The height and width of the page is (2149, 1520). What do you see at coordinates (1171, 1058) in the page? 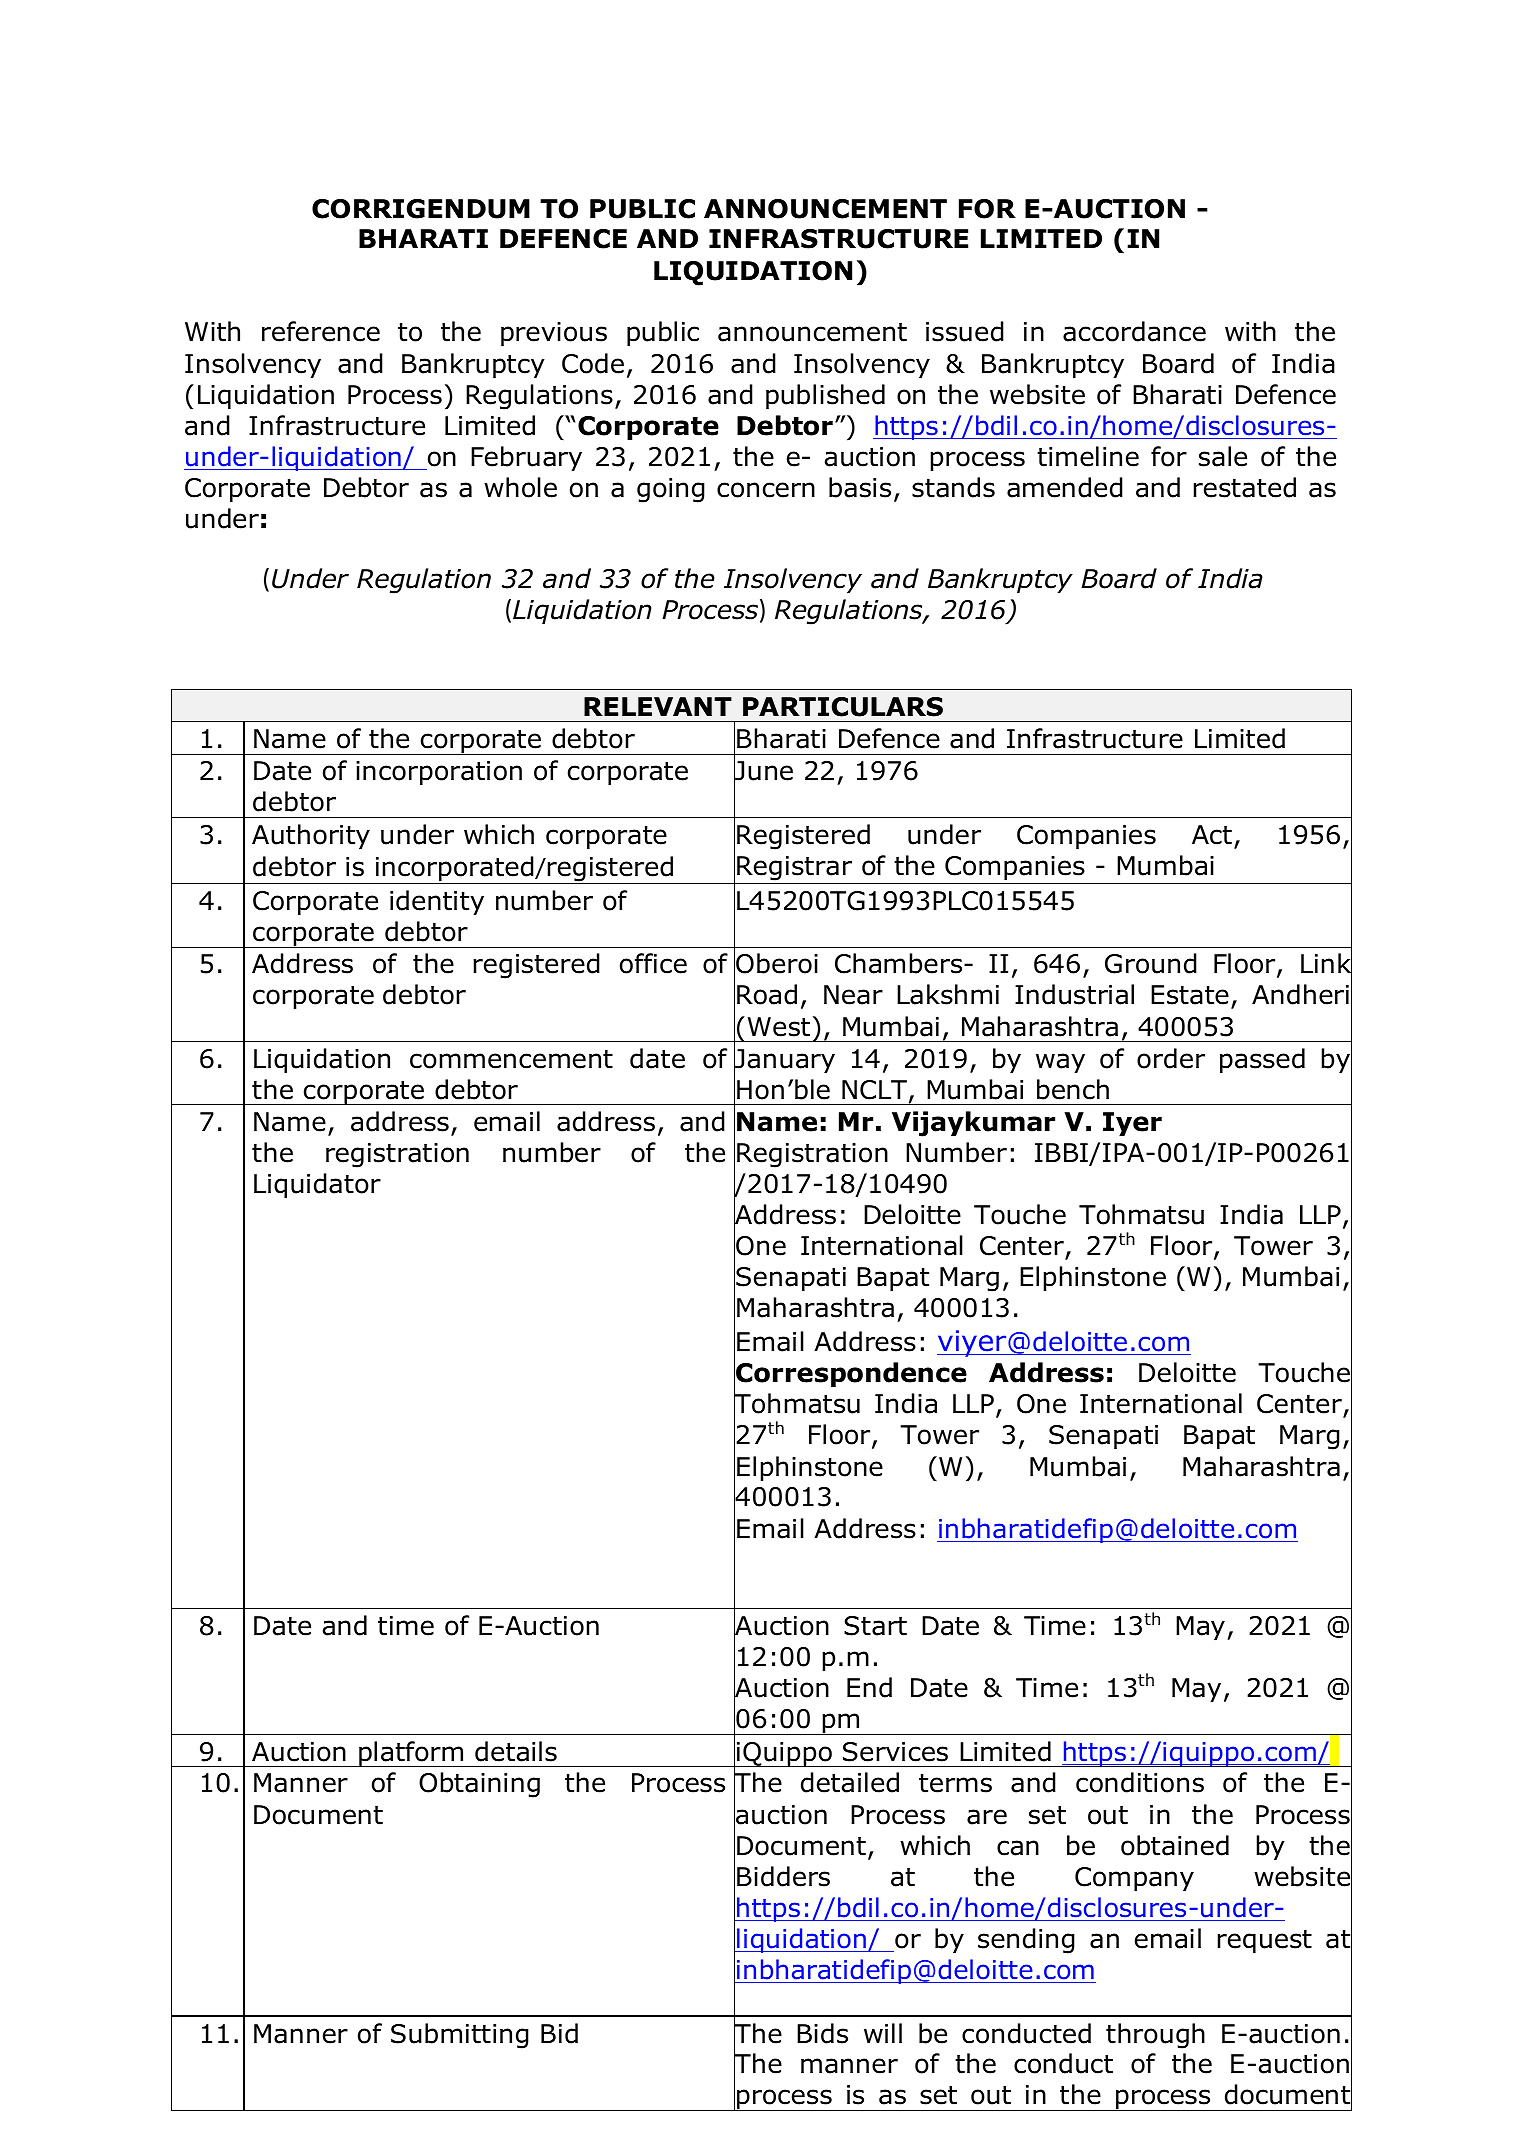
I see `order` at bounding box center [1171, 1058].
